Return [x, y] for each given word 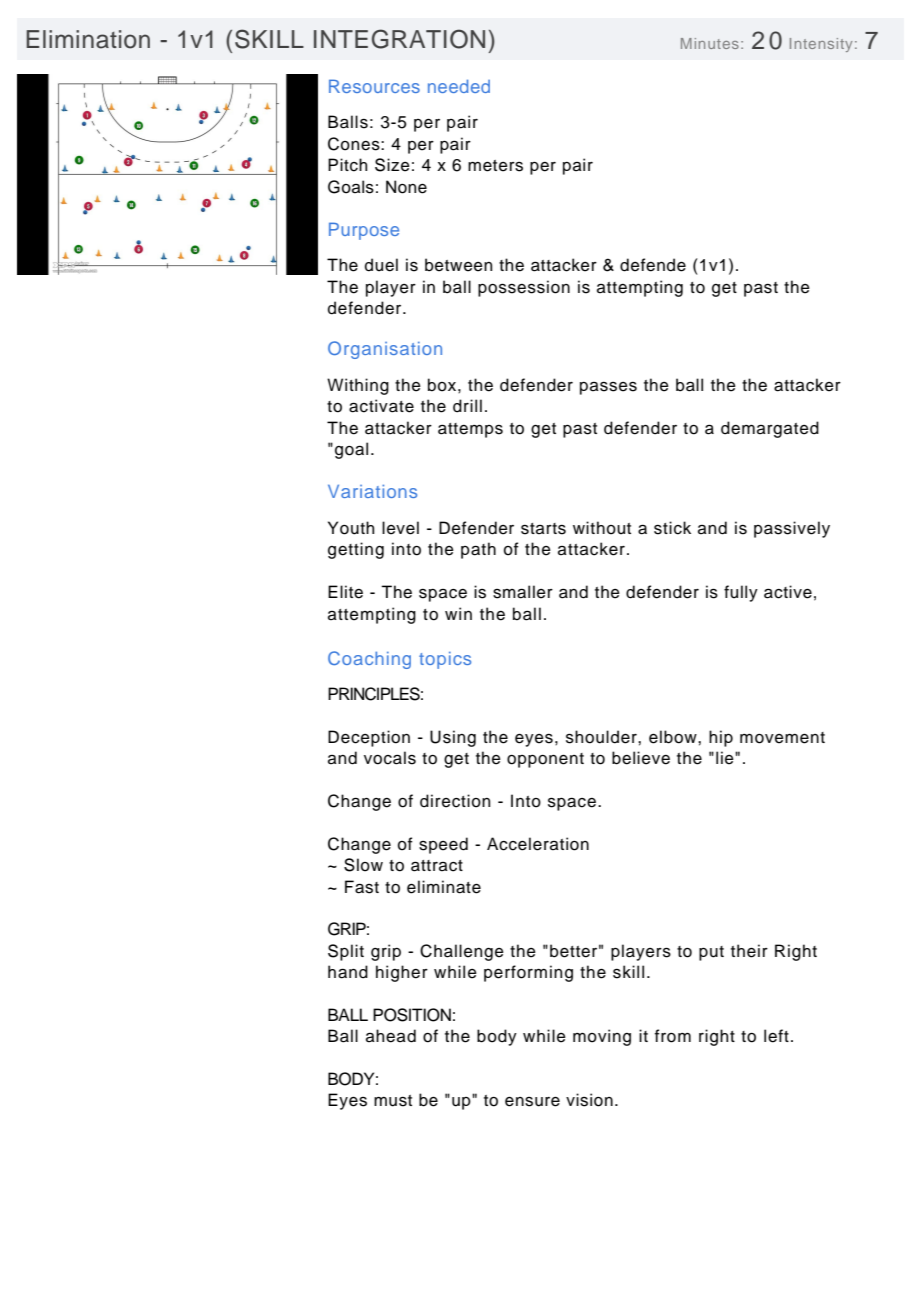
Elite [345, 592]
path [478, 550]
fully [741, 593]
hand [348, 972]
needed [459, 86]
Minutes [710, 43]
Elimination [88, 39]
